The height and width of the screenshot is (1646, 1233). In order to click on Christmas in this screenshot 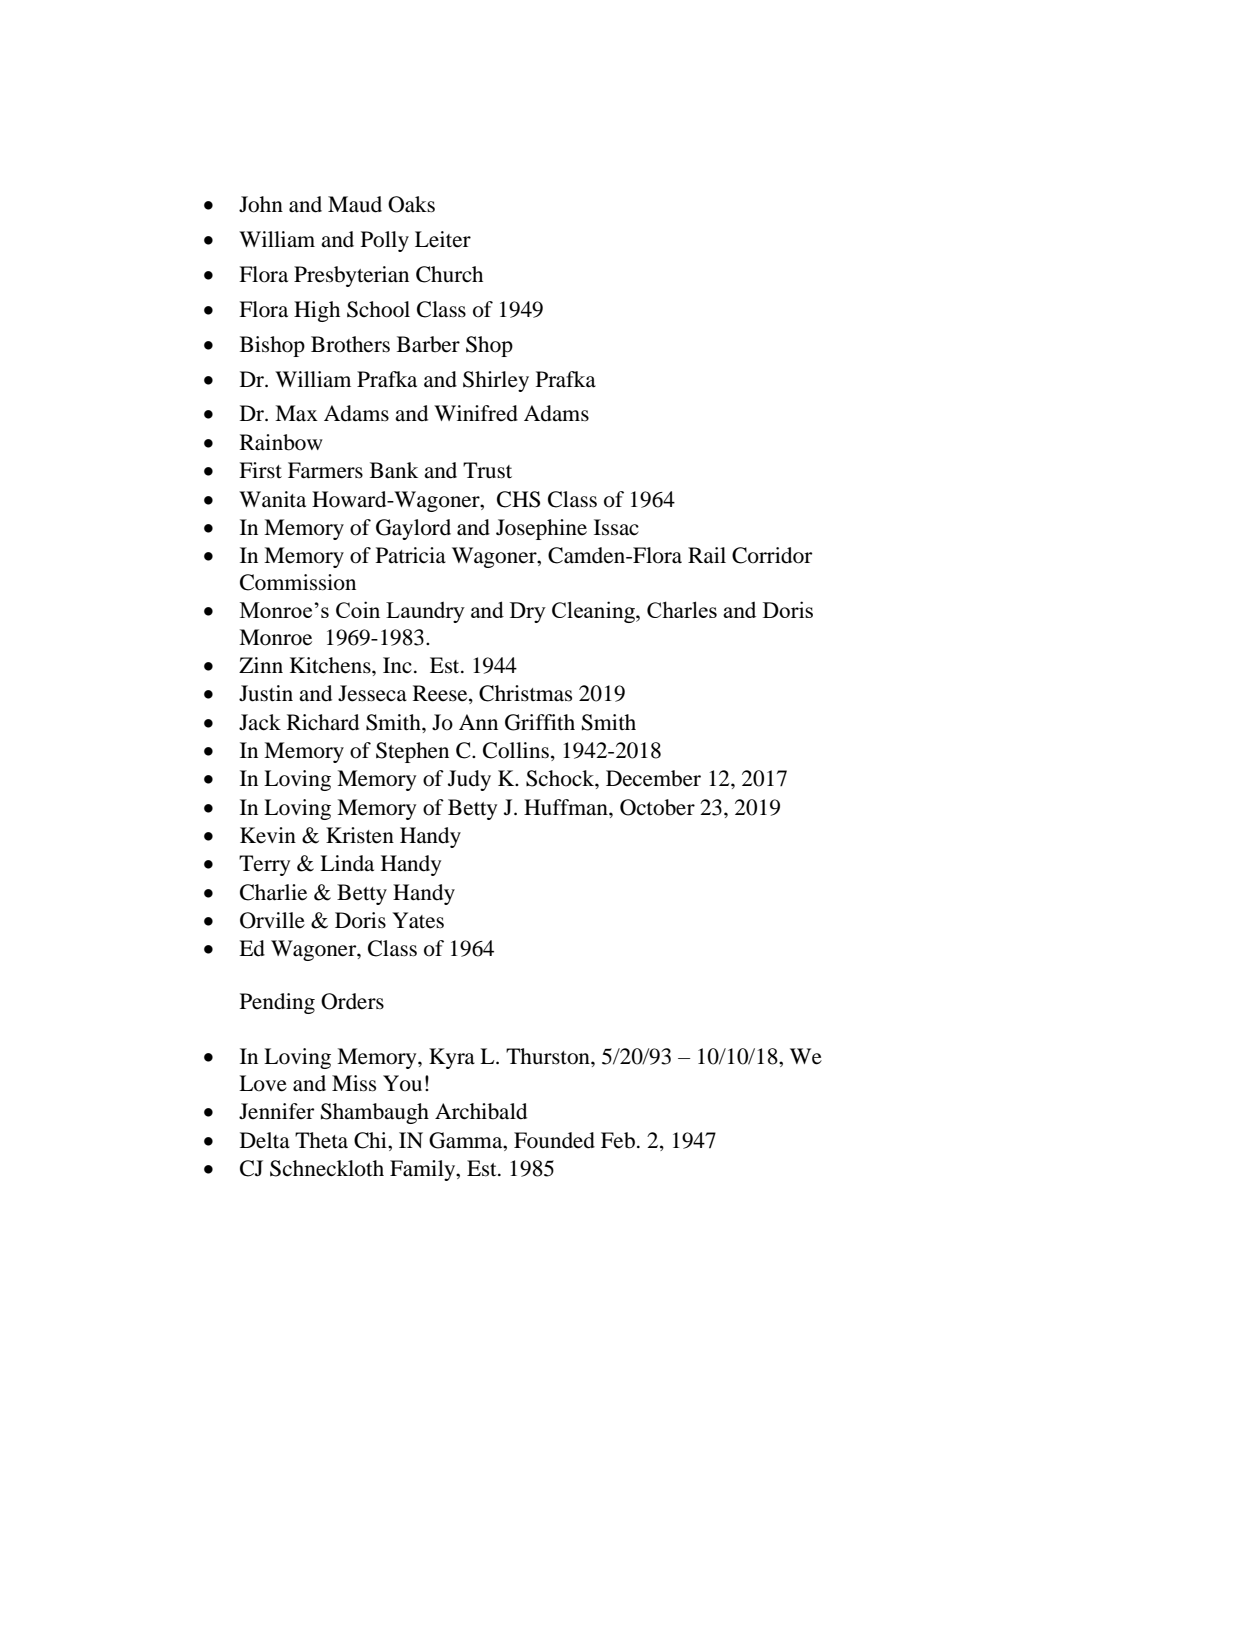, I will do `click(525, 693)`.
